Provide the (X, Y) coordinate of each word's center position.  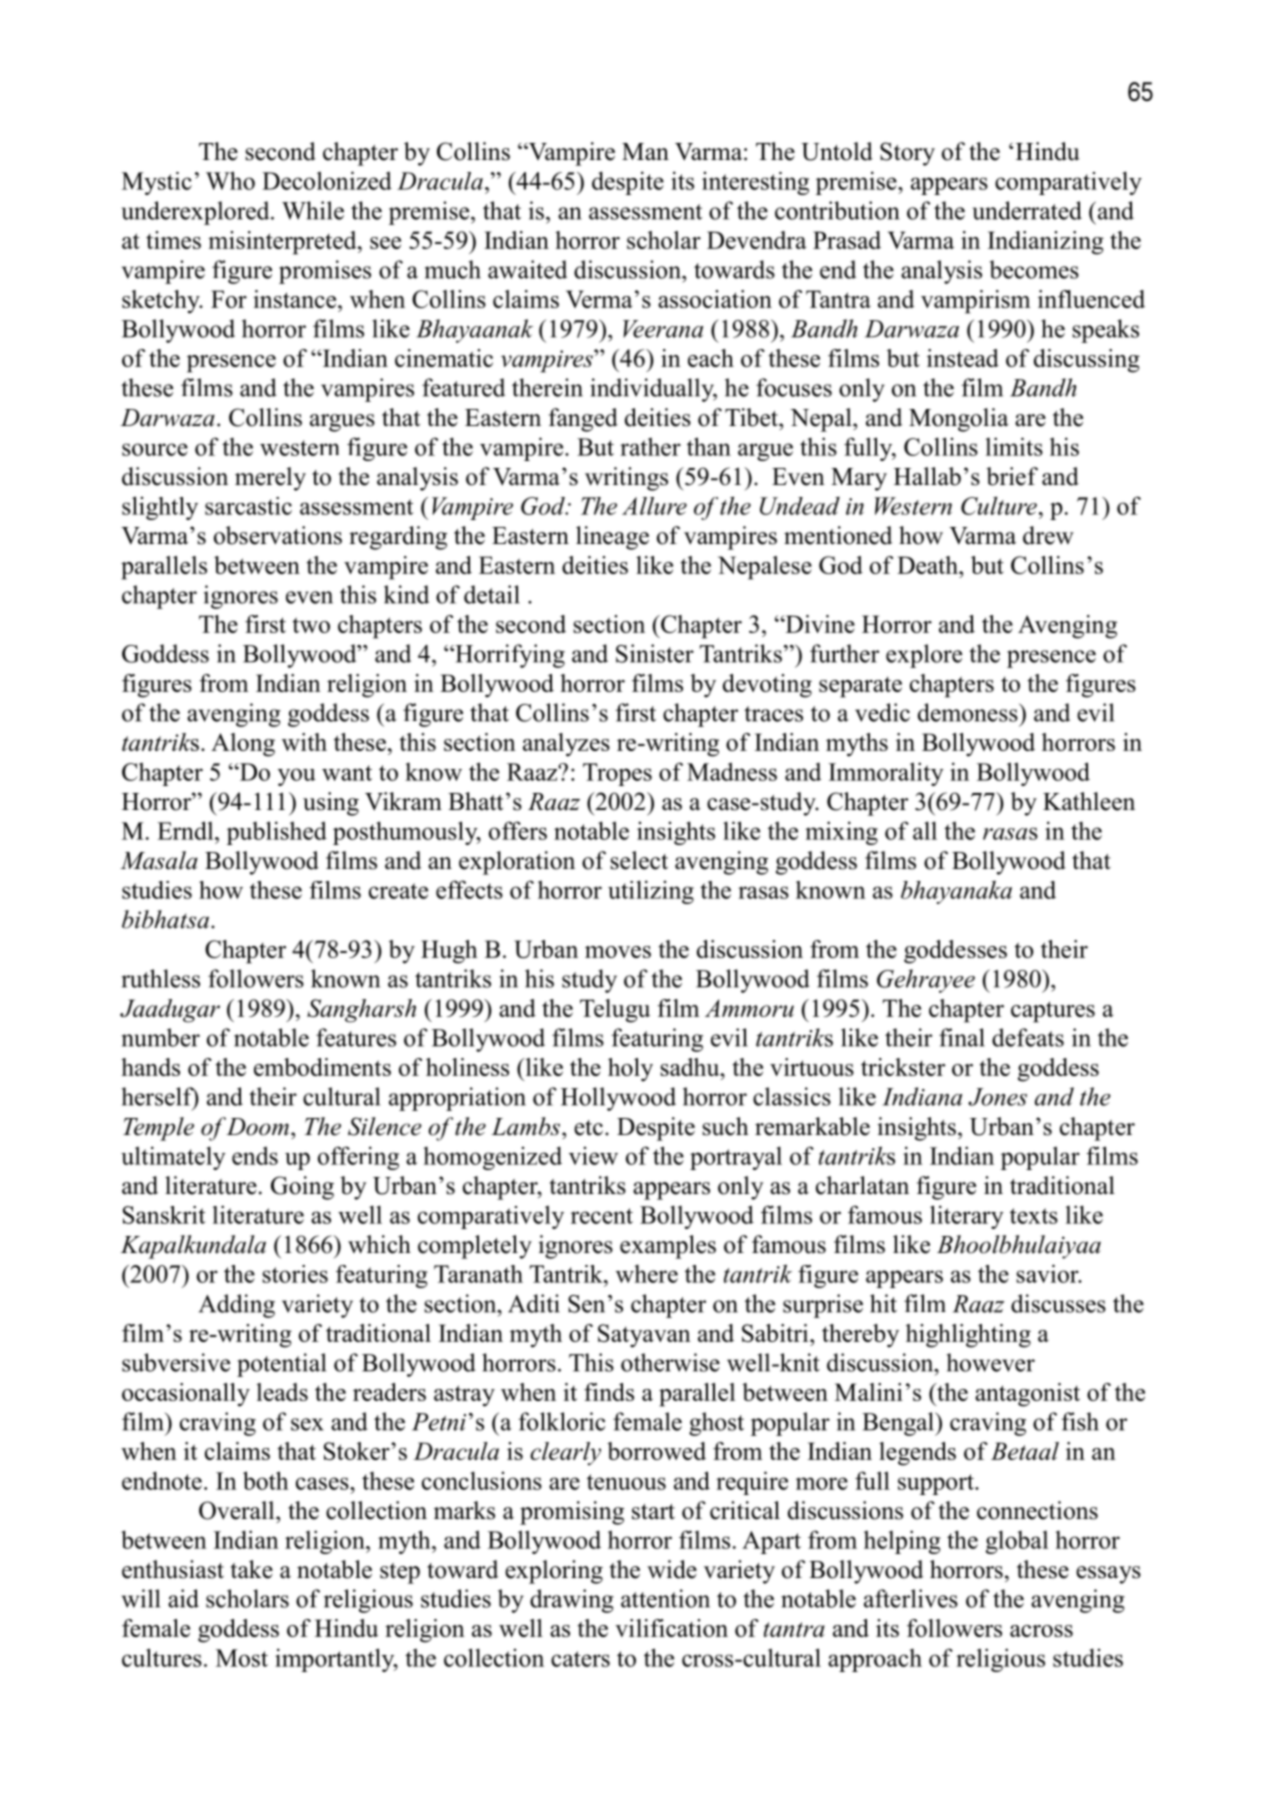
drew (1048, 535)
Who (230, 180)
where (647, 1274)
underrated (1027, 210)
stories (295, 1274)
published (277, 833)
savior (1048, 1273)
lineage (612, 538)
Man (645, 152)
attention (665, 1598)
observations (278, 535)
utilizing (651, 892)
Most (242, 1658)
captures (1053, 1012)
